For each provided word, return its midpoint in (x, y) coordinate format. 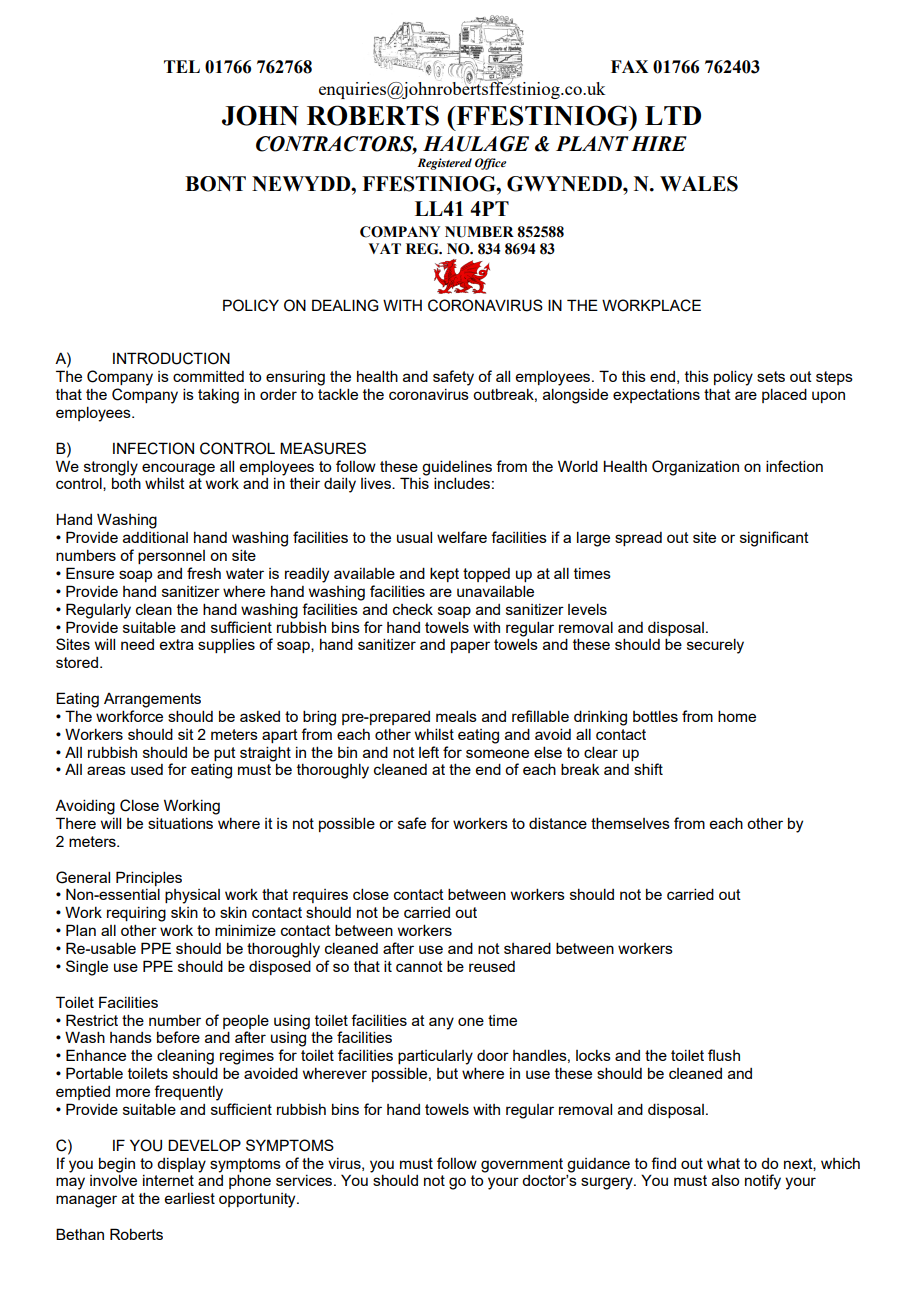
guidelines (457, 468)
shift (648, 769)
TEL (182, 66)
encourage (178, 469)
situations (180, 823)
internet (168, 1180)
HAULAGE (476, 144)
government (522, 1165)
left (429, 752)
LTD (673, 115)
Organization (695, 468)
